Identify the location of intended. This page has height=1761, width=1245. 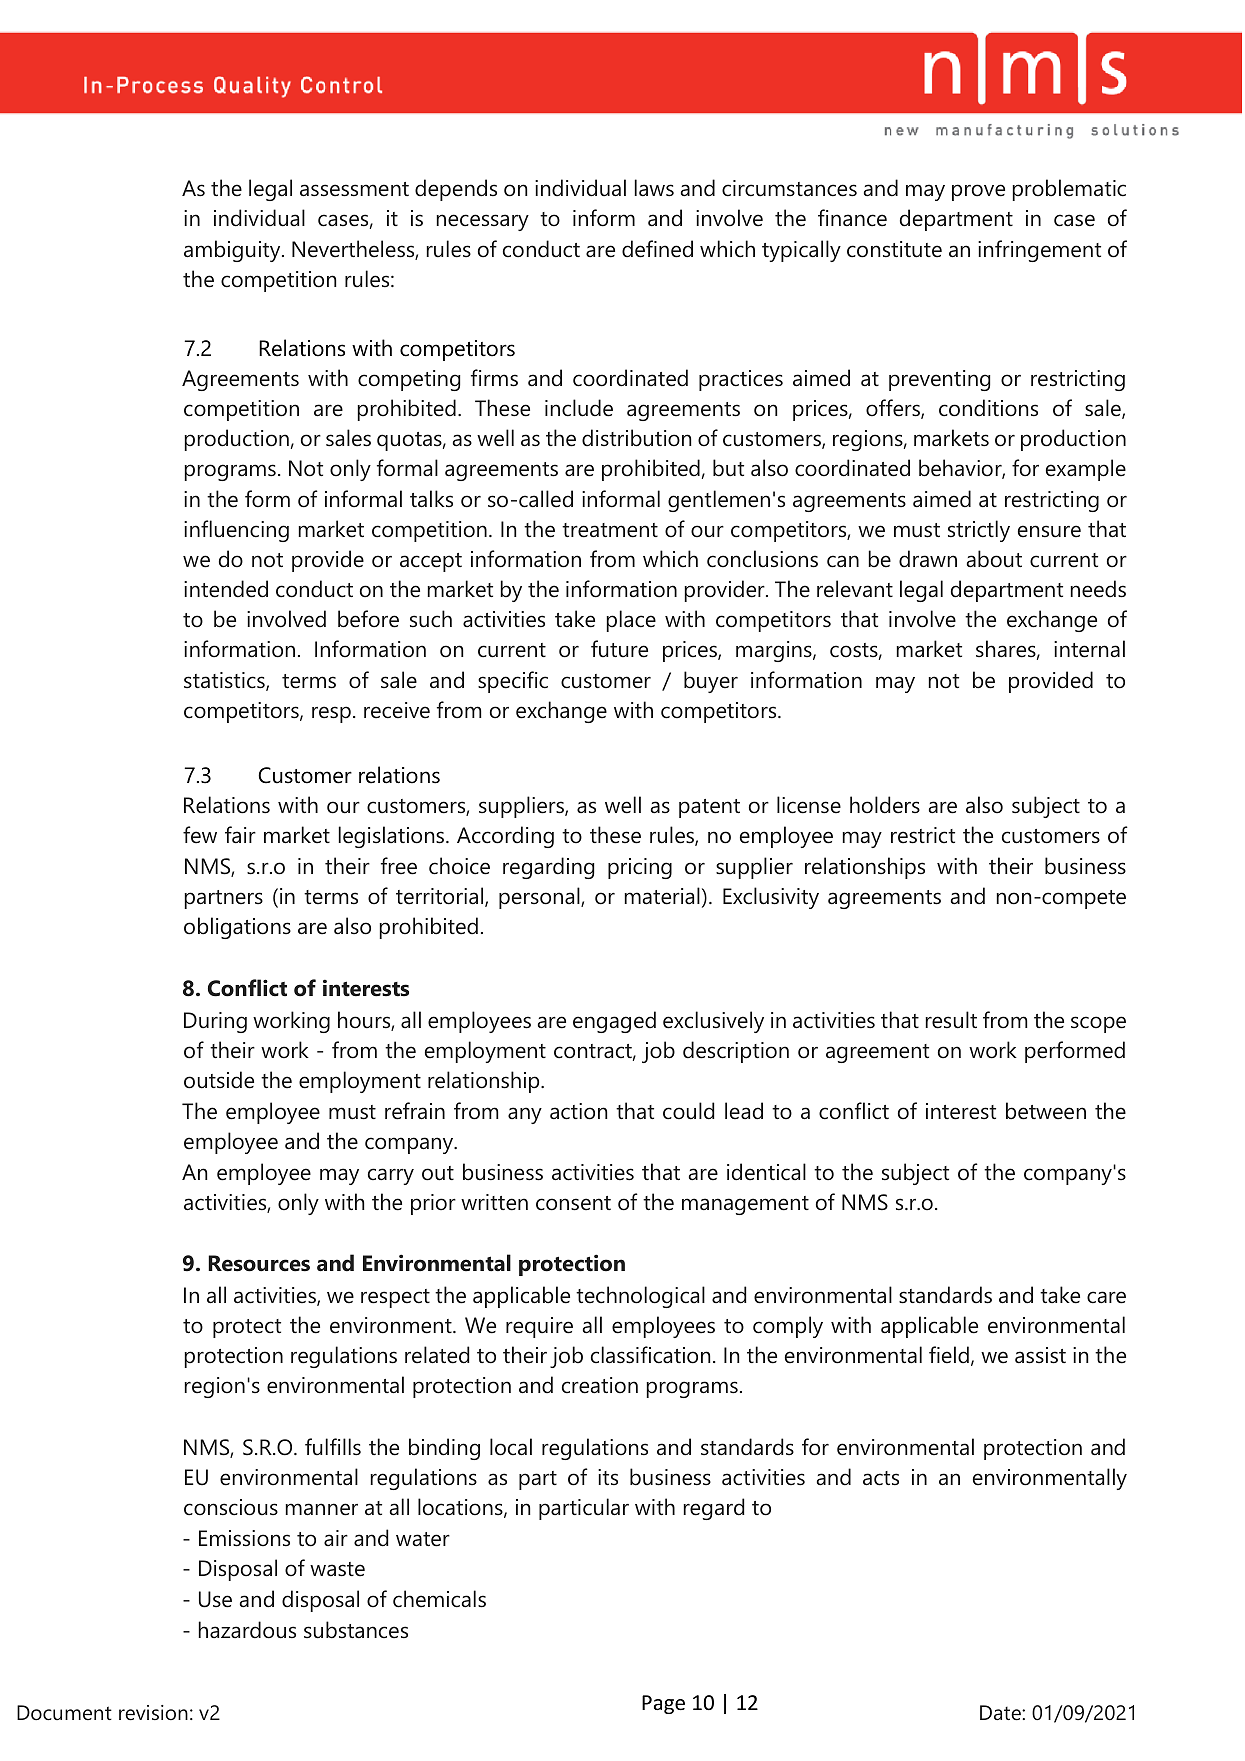
(226, 589).
